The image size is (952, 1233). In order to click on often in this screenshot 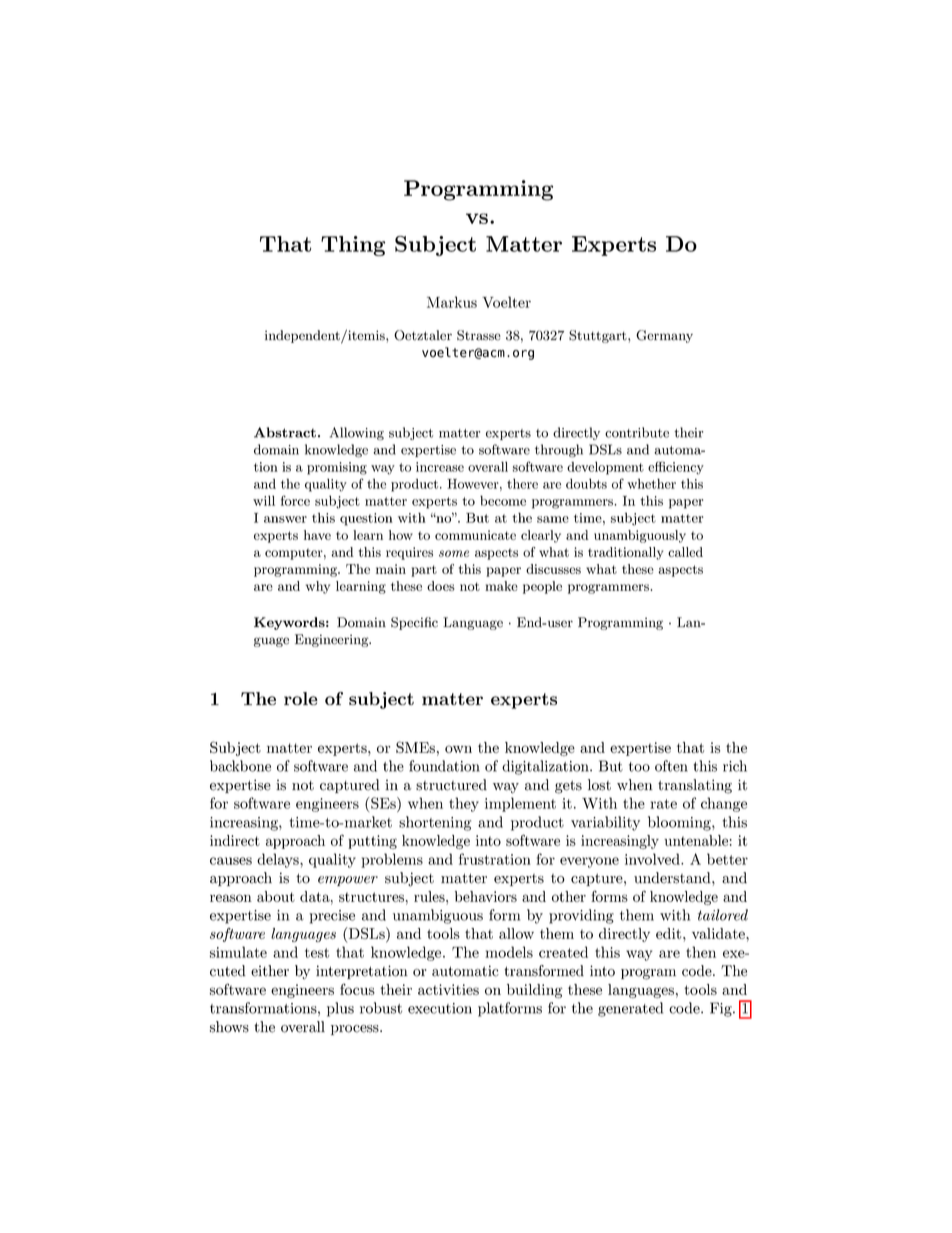, I will do `click(671, 766)`.
